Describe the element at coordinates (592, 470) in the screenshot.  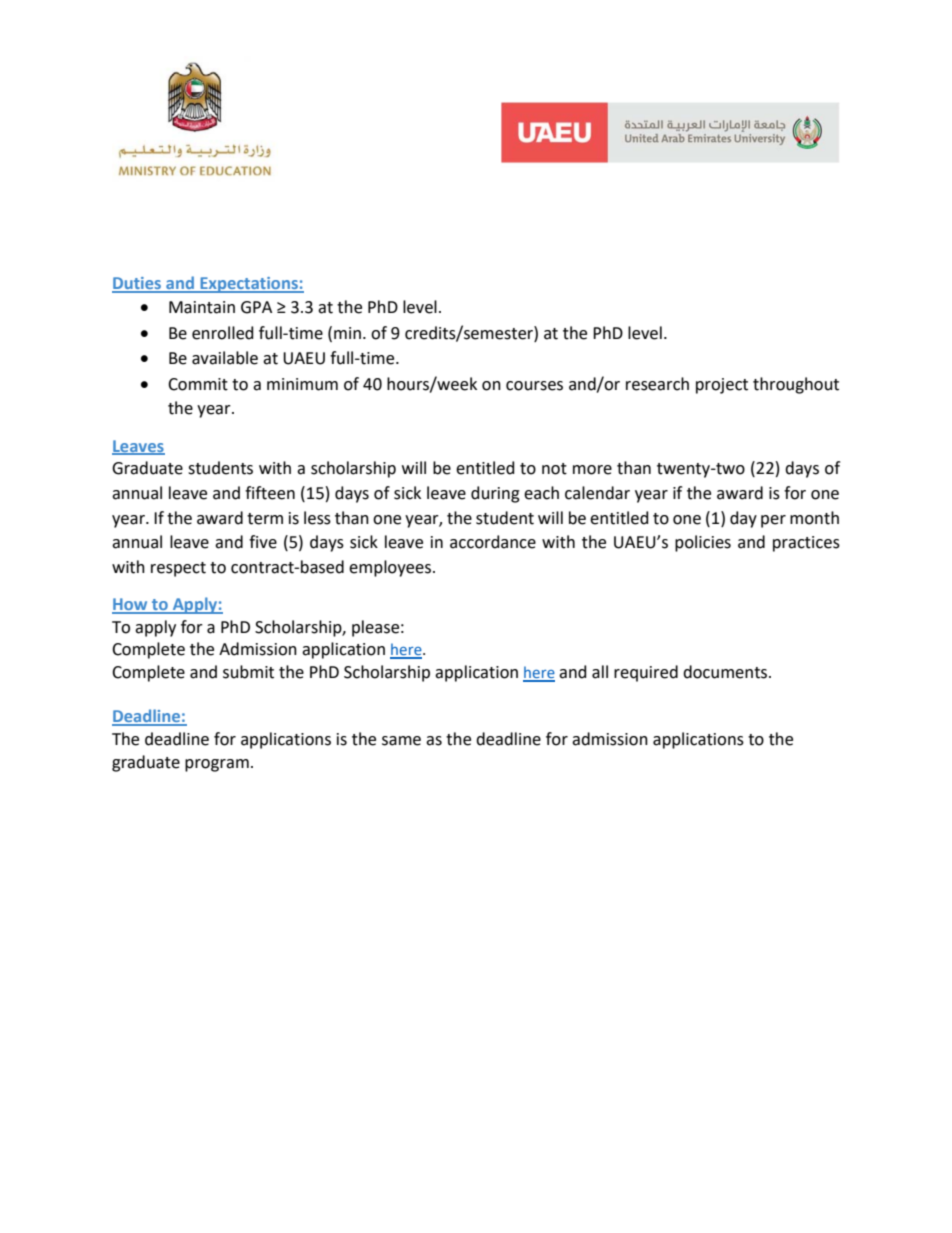
I see `more` at that location.
